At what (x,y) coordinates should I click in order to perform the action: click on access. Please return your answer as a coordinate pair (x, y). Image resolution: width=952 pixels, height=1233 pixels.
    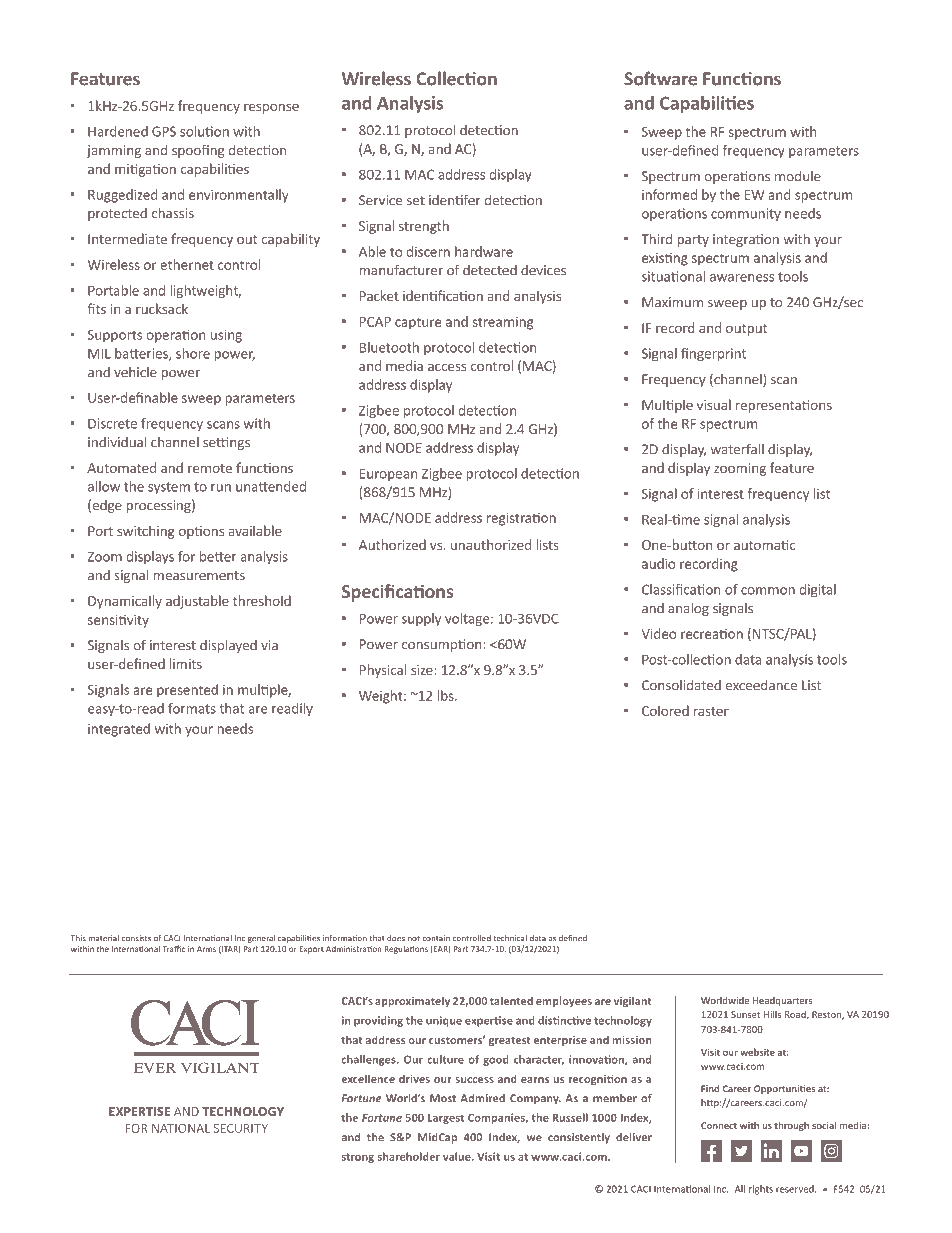
    Looking at the image, I should click on (447, 367).
